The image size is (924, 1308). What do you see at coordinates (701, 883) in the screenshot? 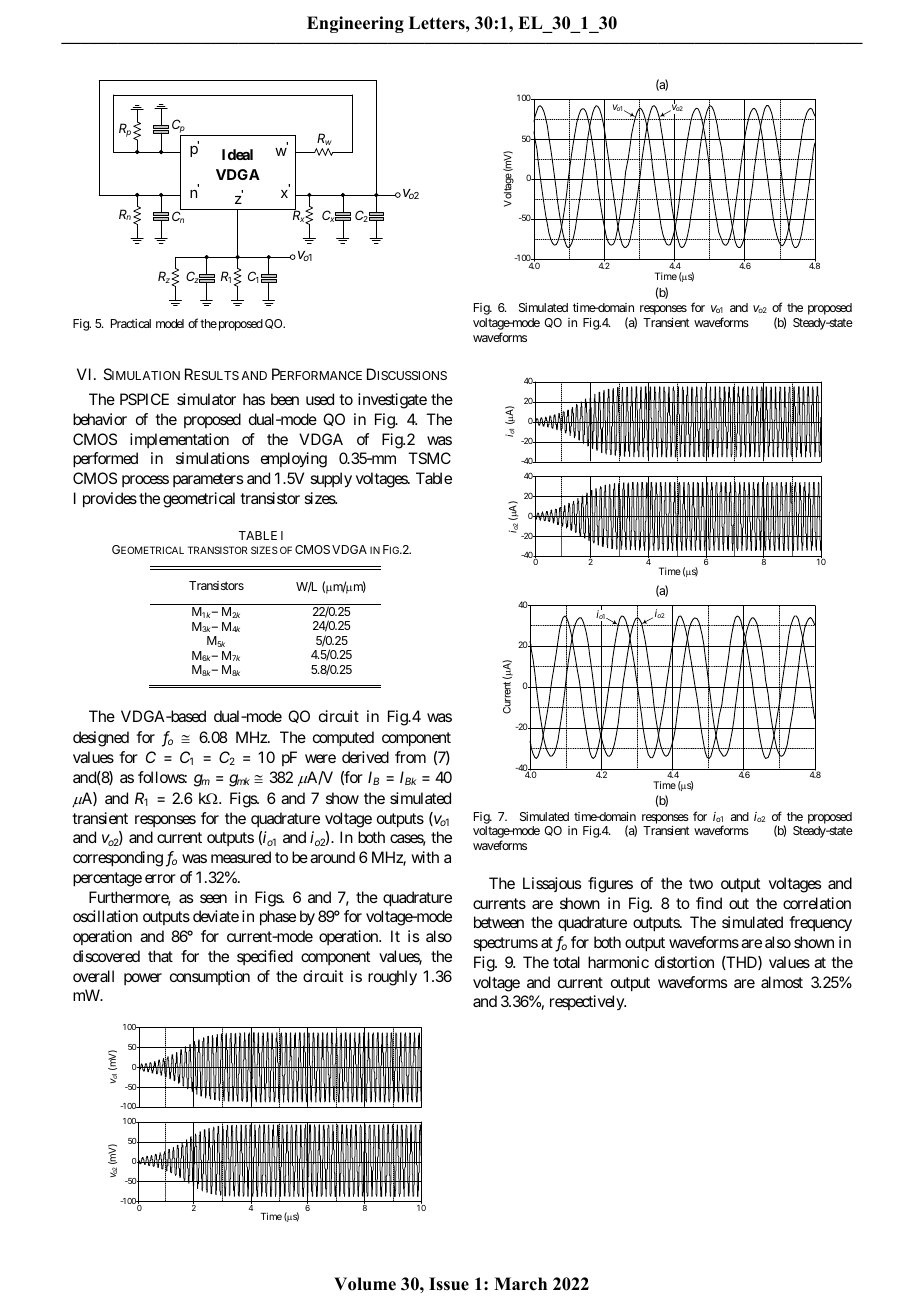
I see `two` at bounding box center [701, 883].
